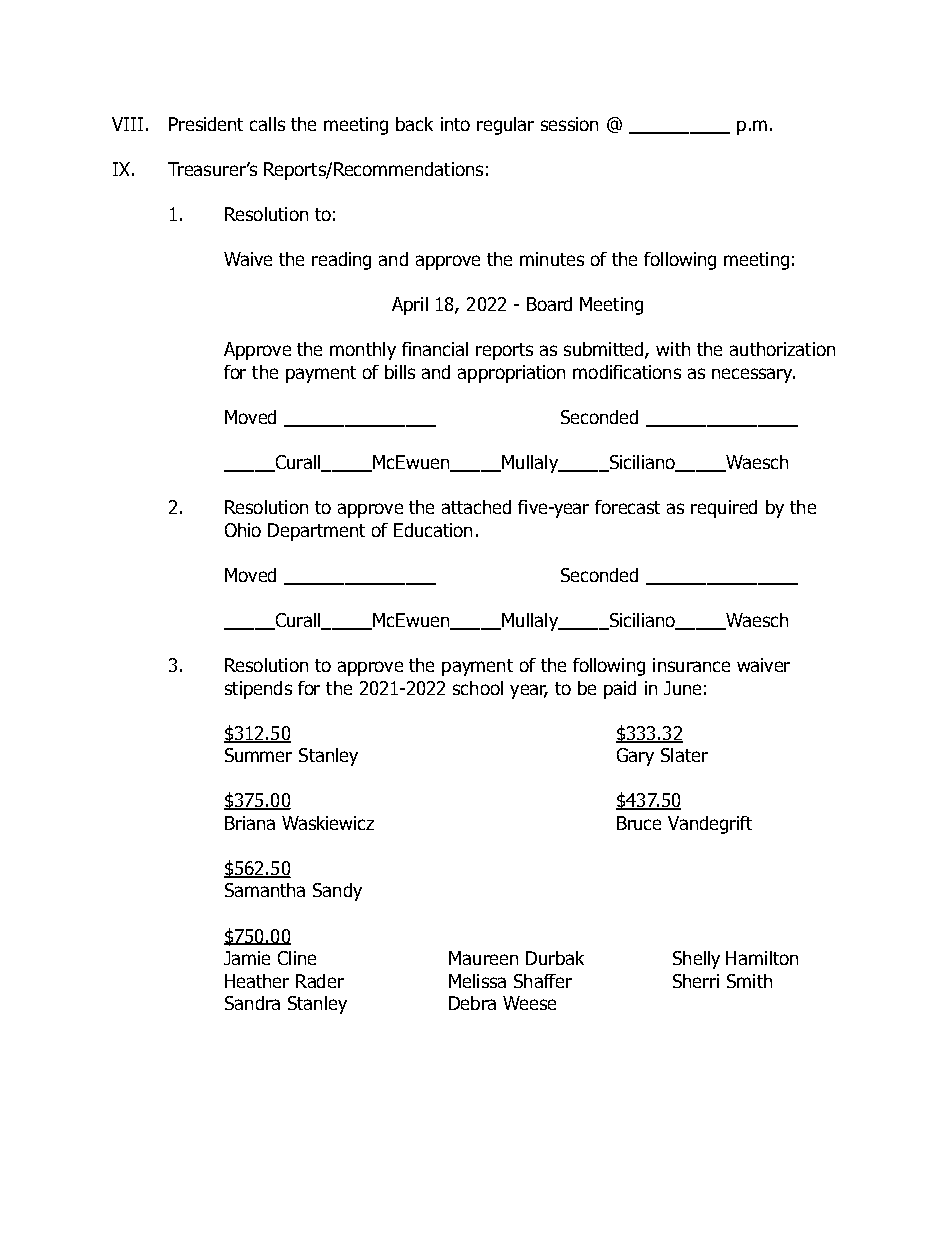  I want to click on President, so click(206, 124).
